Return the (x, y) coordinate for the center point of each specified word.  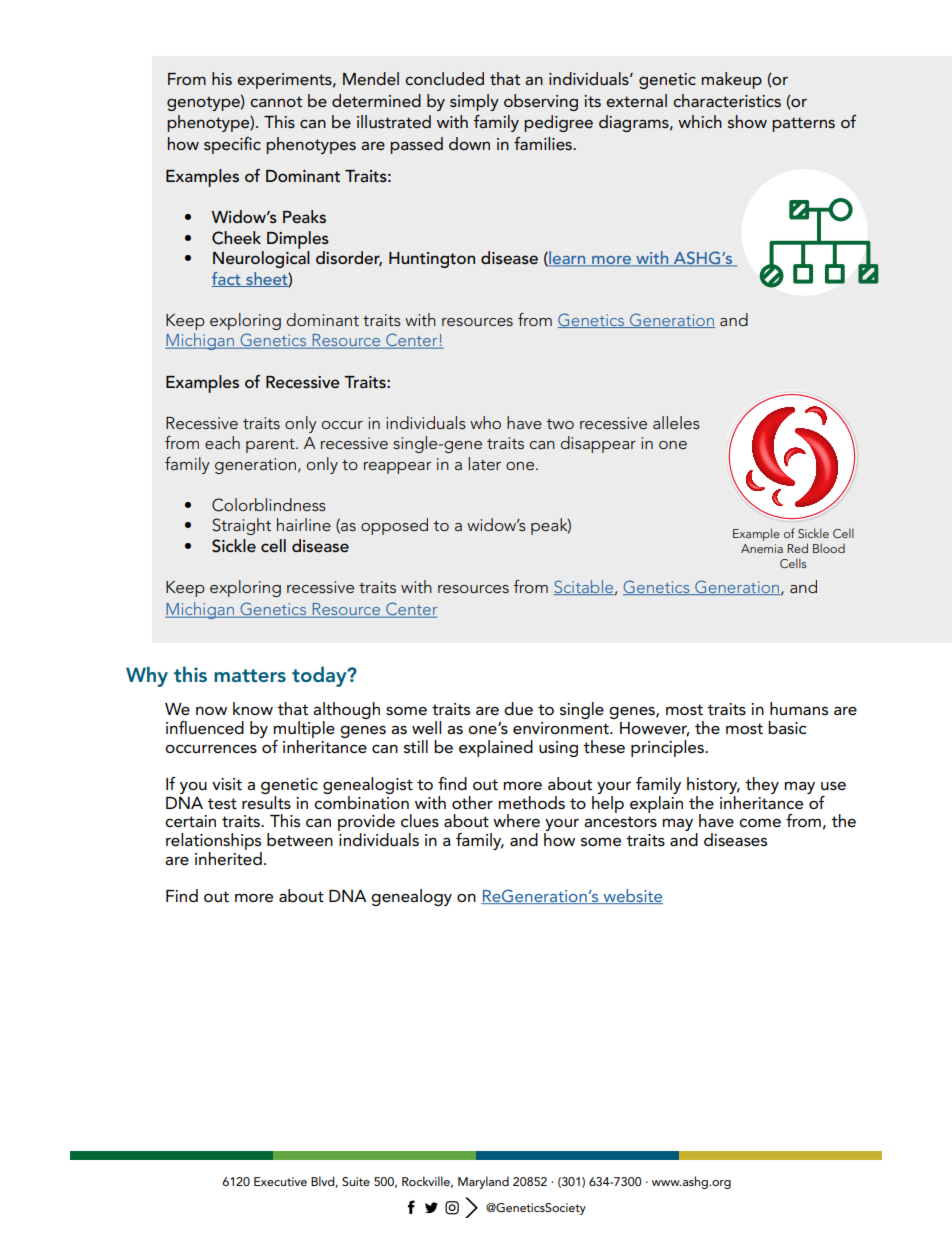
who (485, 422)
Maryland (483, 1182)
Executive (280, 1181)
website (632, 896)
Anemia (762, 548)
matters (250, 675)
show (747, 121)
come (760, 822)
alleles (676, 422)
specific (232, 145)
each (222, 442)
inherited (228, 857)
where (516, 821)
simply (474, 102)
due (518, 708)
